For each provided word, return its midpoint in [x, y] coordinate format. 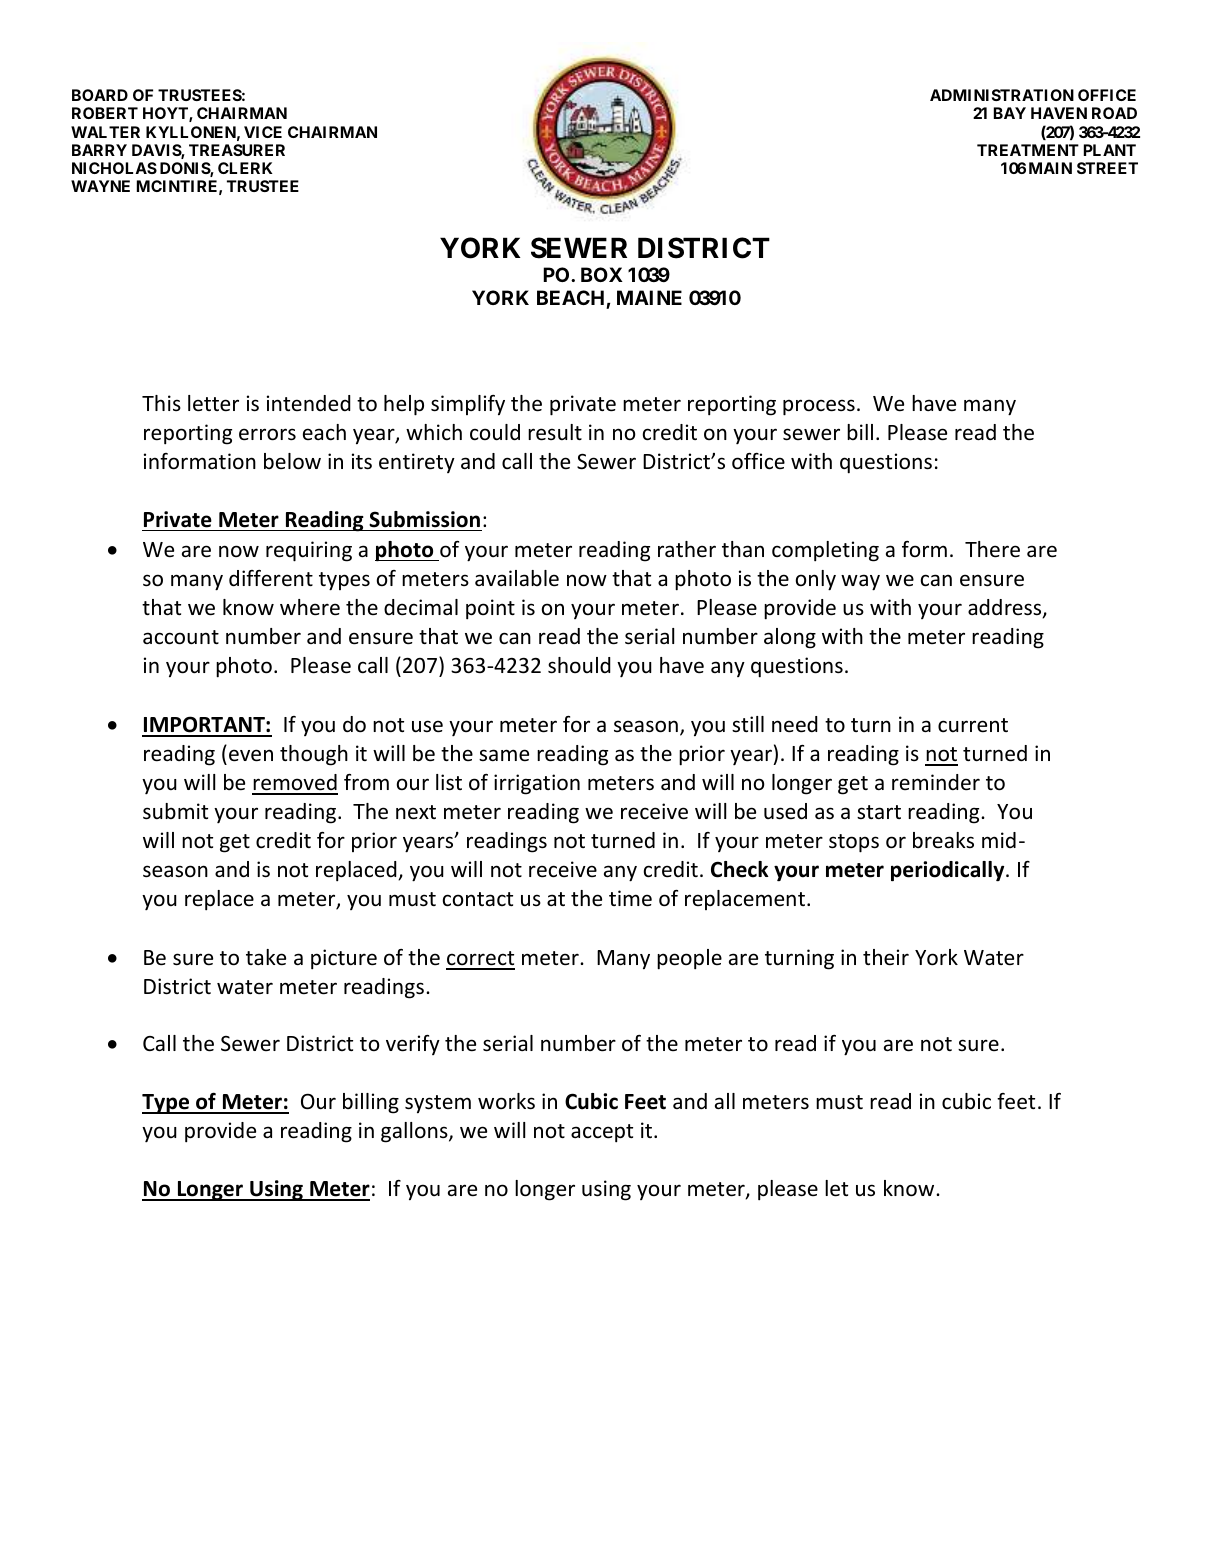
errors [267, 434]
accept [602, 1133]
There [992, 549]
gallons [415, 1132]
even [251, 755]
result [555, 432]
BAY [1010, 113]
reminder [936, 782]
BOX [602, 274]
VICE [263, 132]
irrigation [537, 784]
